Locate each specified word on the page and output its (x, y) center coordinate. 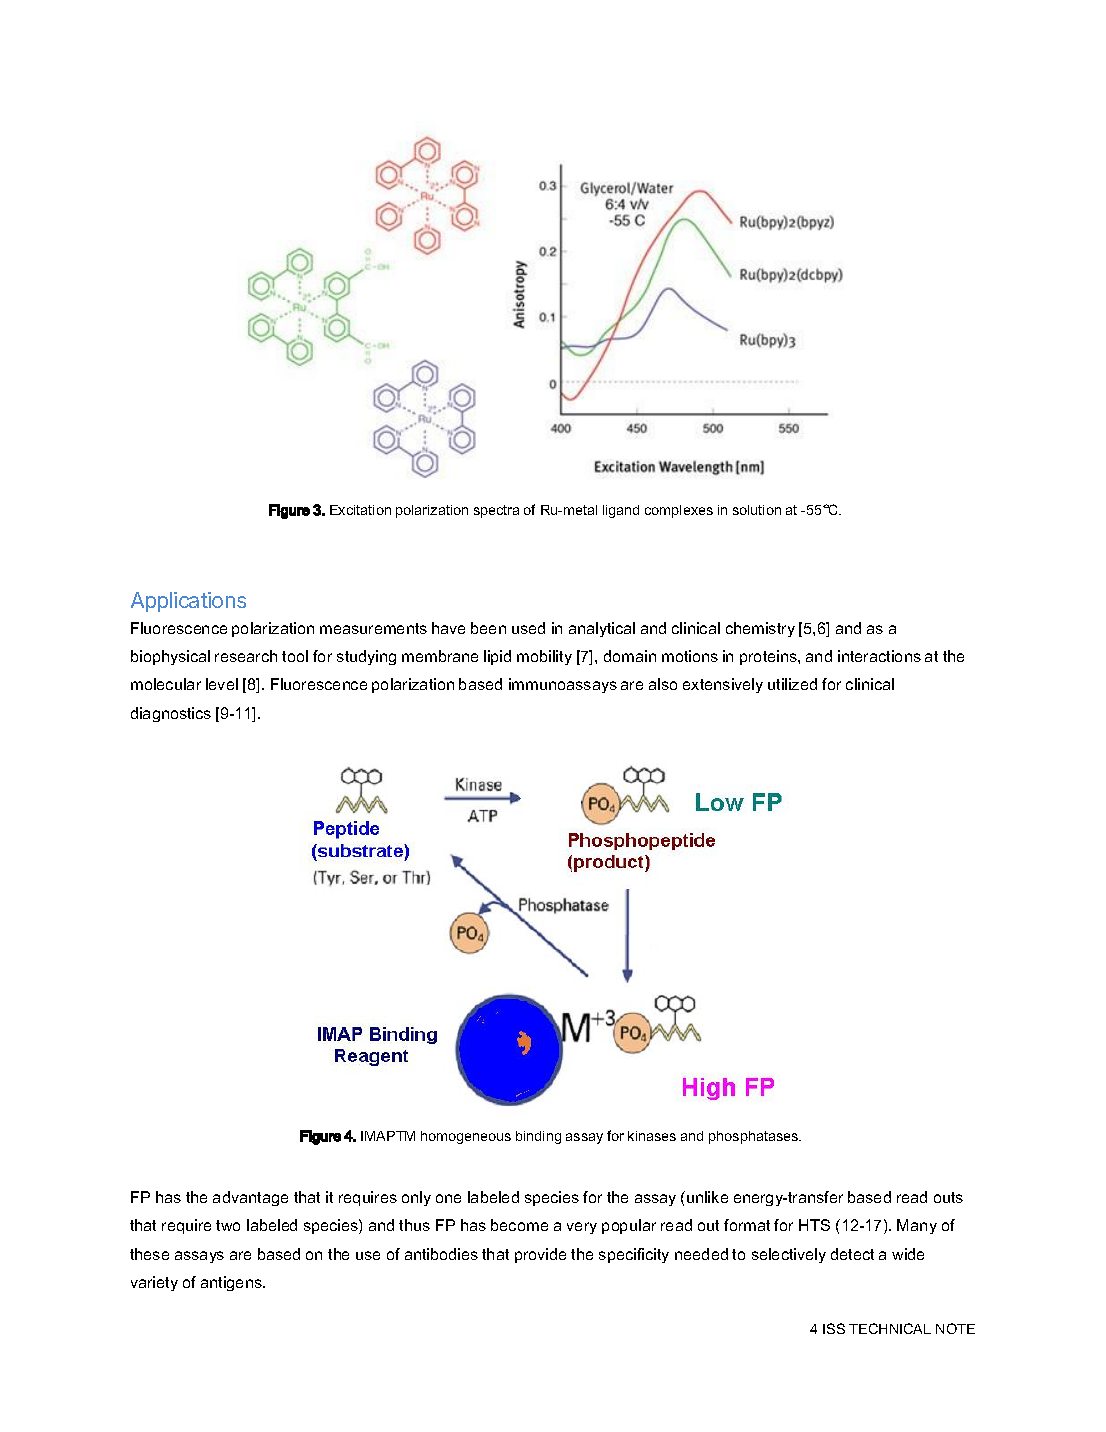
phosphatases (755, 1137)
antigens (232, 1283)
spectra (496, 511)
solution (757, 510)
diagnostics (171, 714)
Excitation (360, 510)
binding (538, 1137)
